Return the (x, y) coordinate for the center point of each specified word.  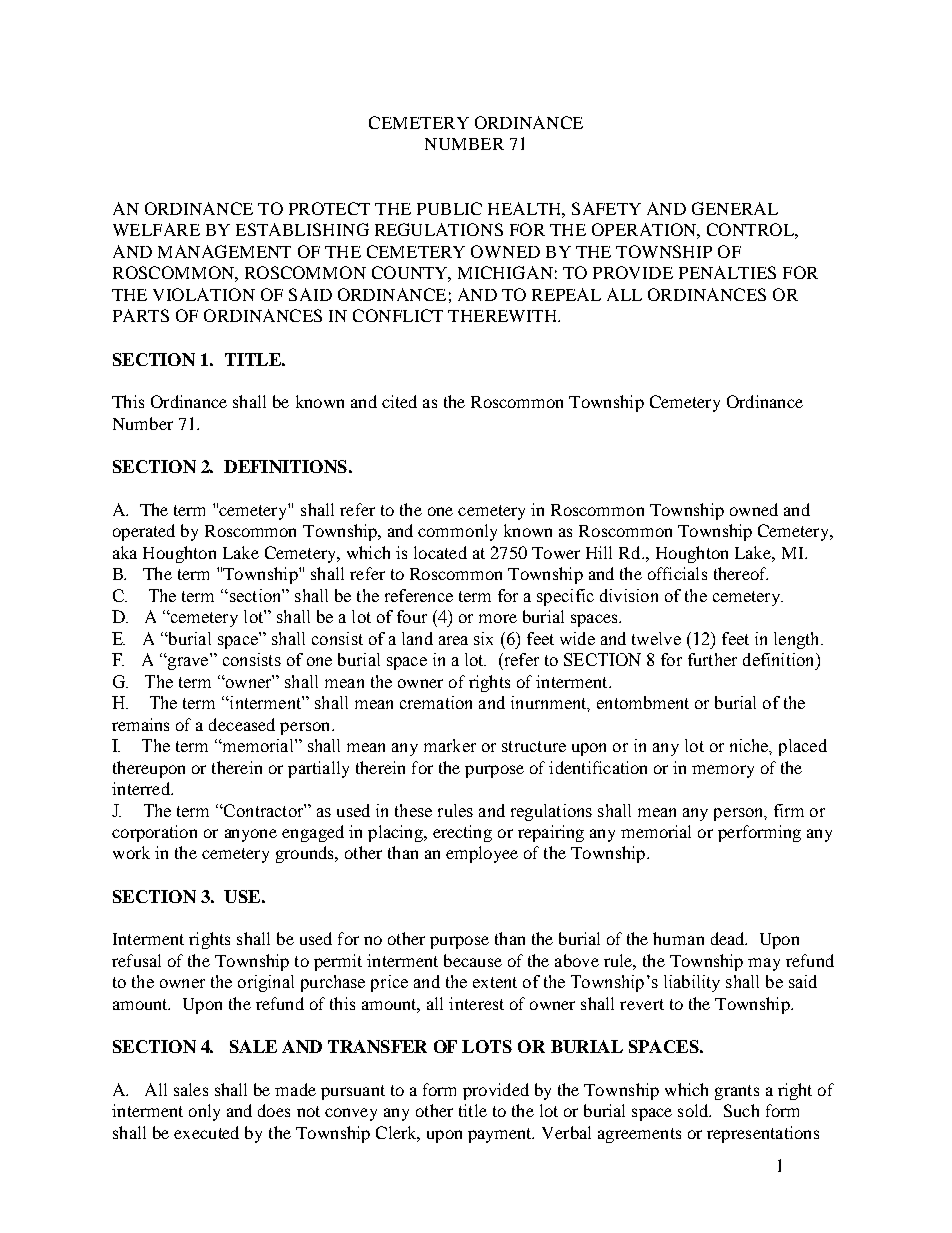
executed (206, 1132)
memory (723, 771)
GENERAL (735, 208)
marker (450, 745)
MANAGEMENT (224, 251)
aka (125, 552)
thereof (741, 573)
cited (399, 401)
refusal (136, 960)
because (473, 960)
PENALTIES (727, 272)
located (440, 552)
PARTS (141, 315)
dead (729, 938)
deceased (242, 724)
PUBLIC (449, 208)
